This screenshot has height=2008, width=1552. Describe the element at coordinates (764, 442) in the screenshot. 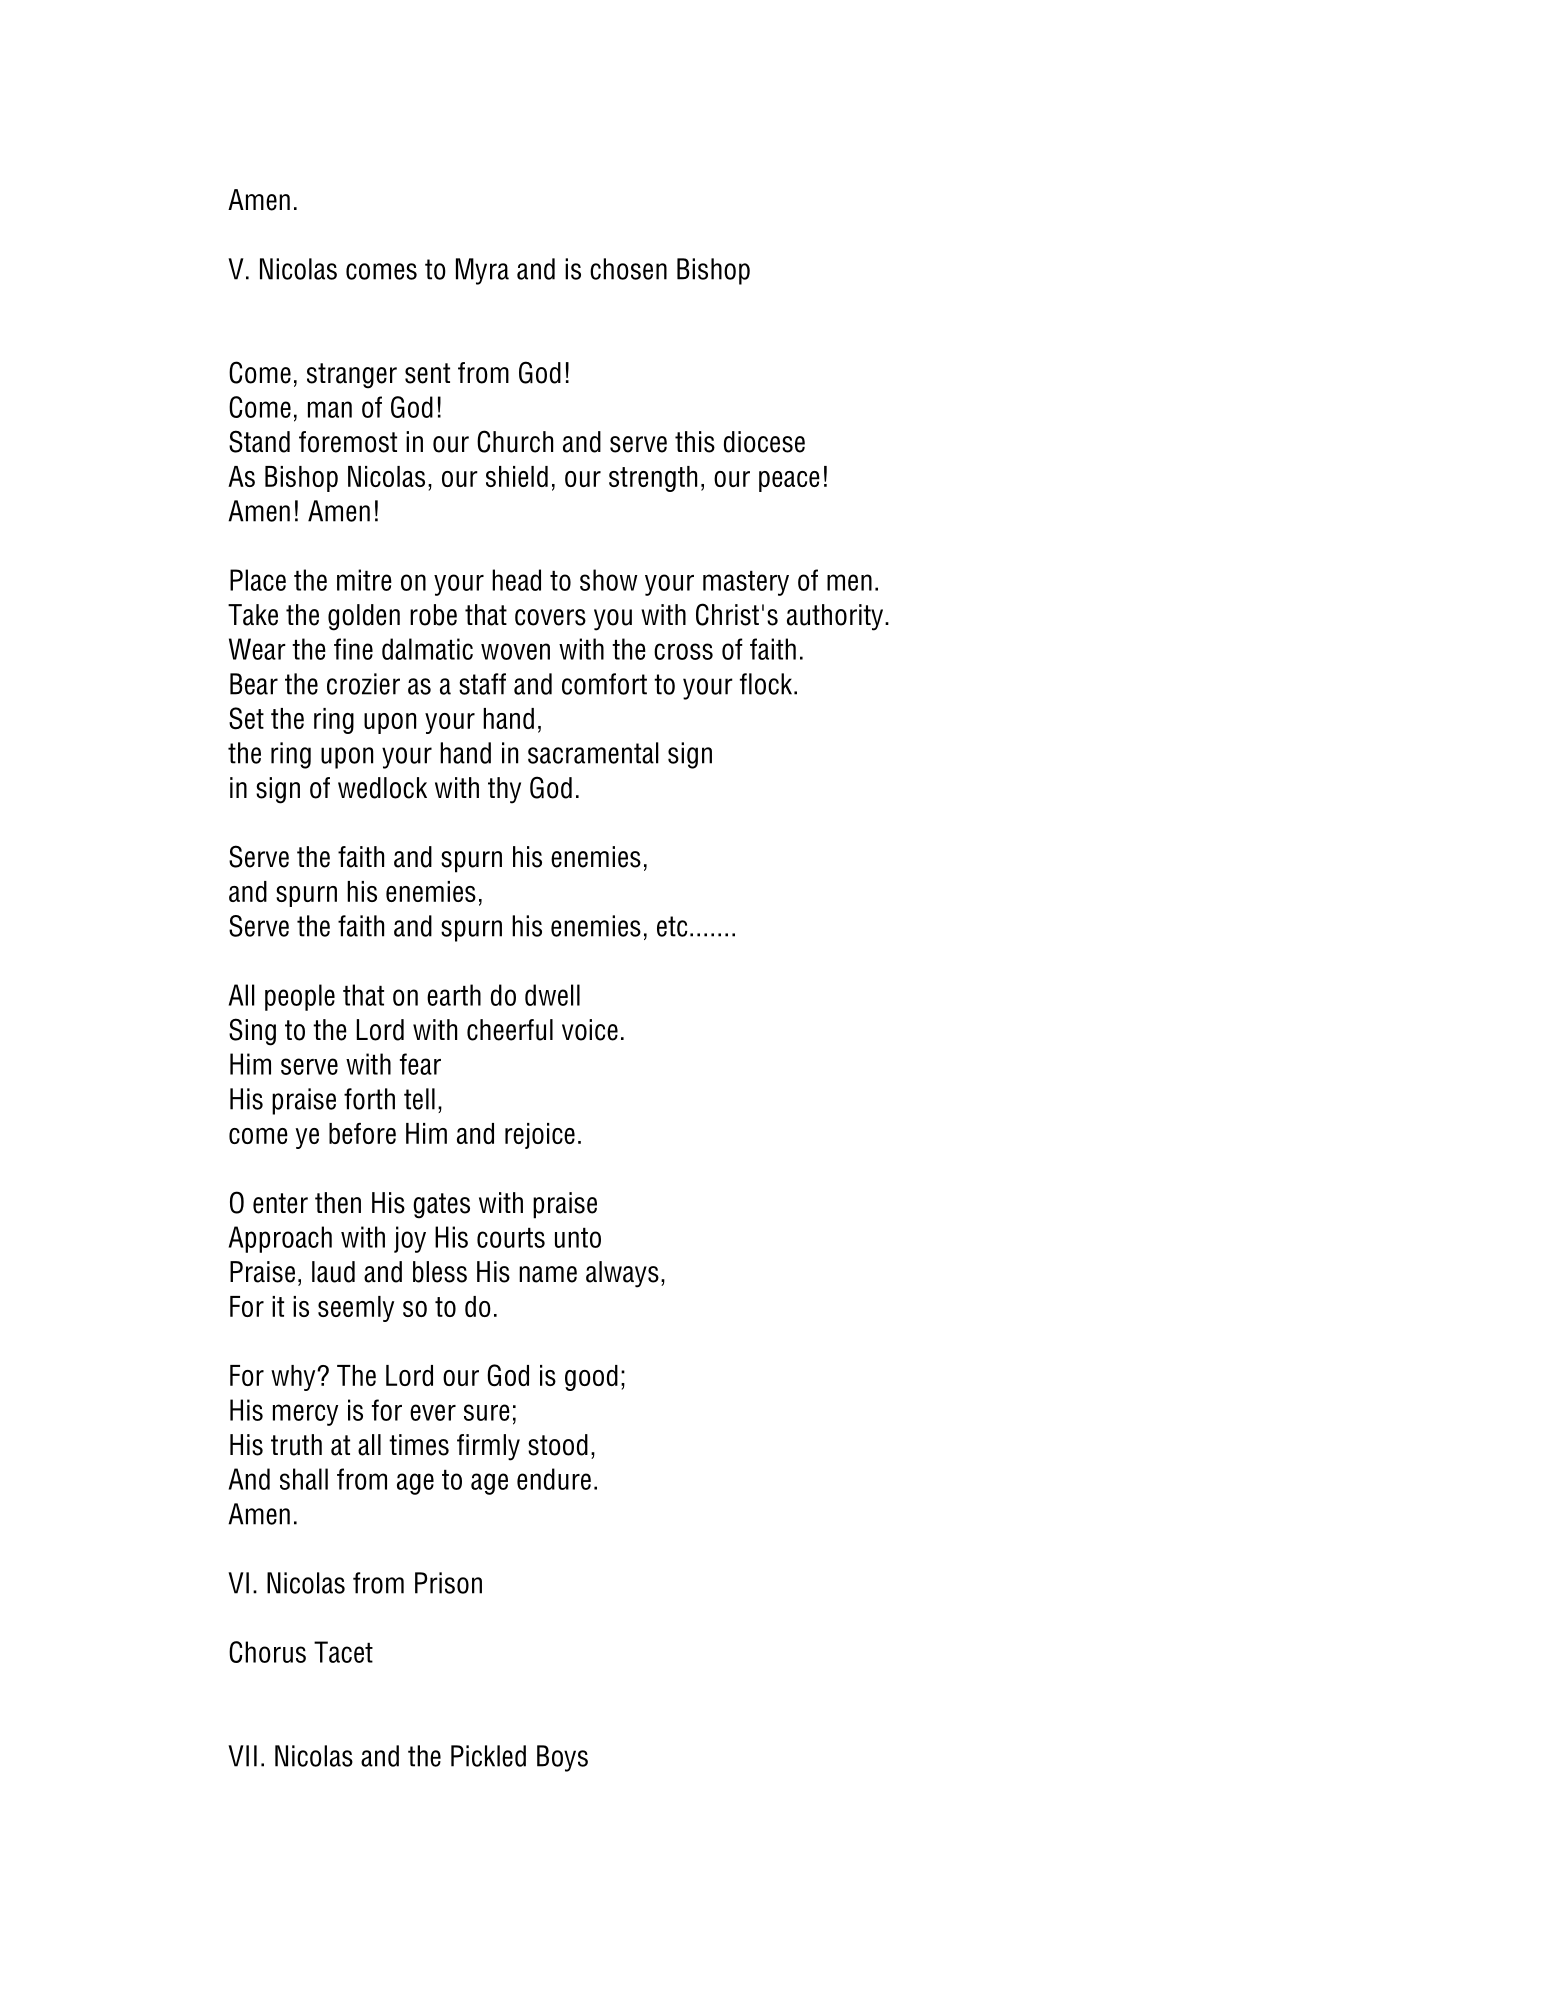

I see `diocese` at that location.
